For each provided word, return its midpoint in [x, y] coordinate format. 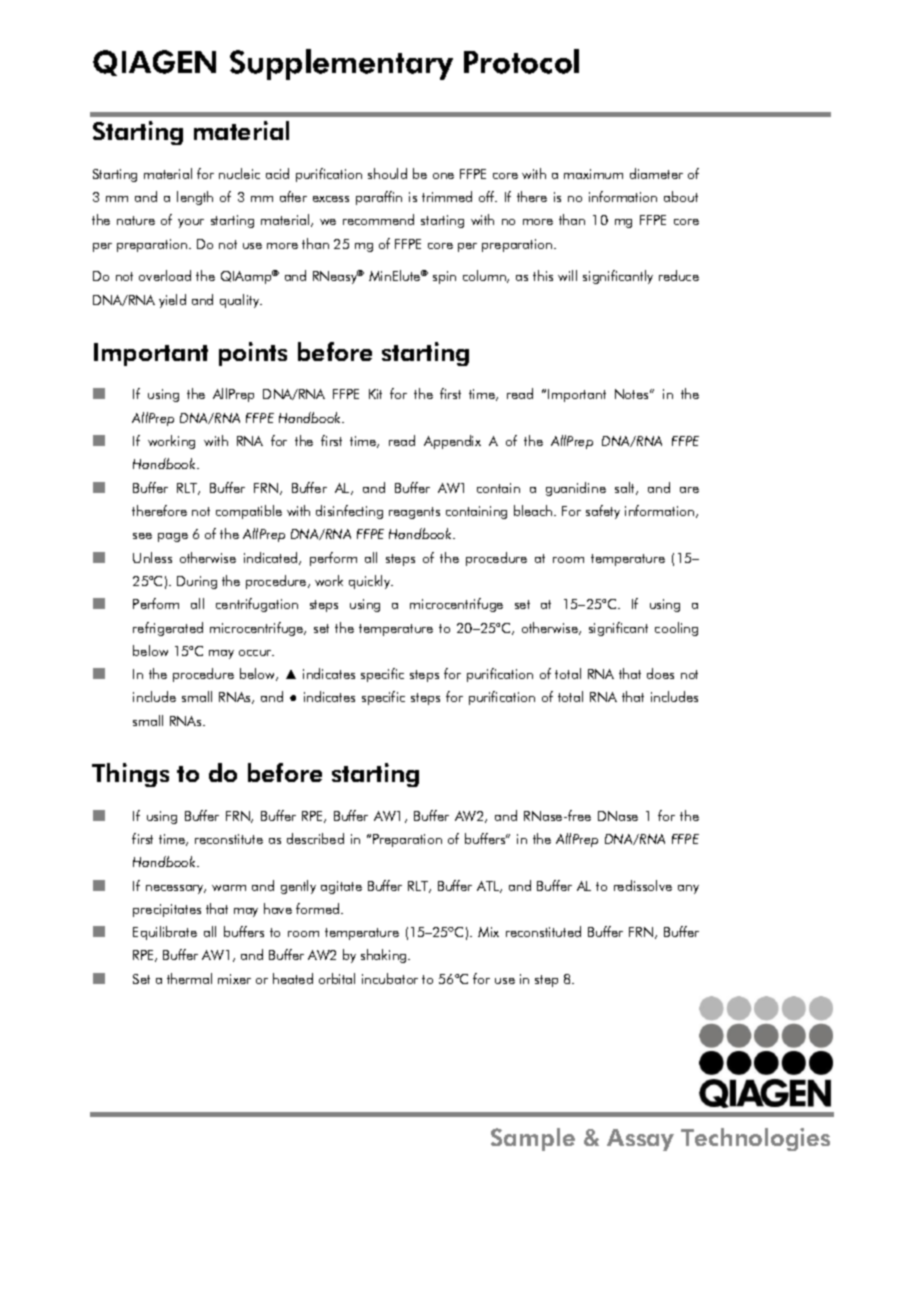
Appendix [452, 442]
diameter [656, 173]
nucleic [239, 173]
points [253, 354]
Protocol [521, 61]
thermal [189, 978]
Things [130, 775]
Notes [633, 394]
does [660, 673]
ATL [489, 887]
